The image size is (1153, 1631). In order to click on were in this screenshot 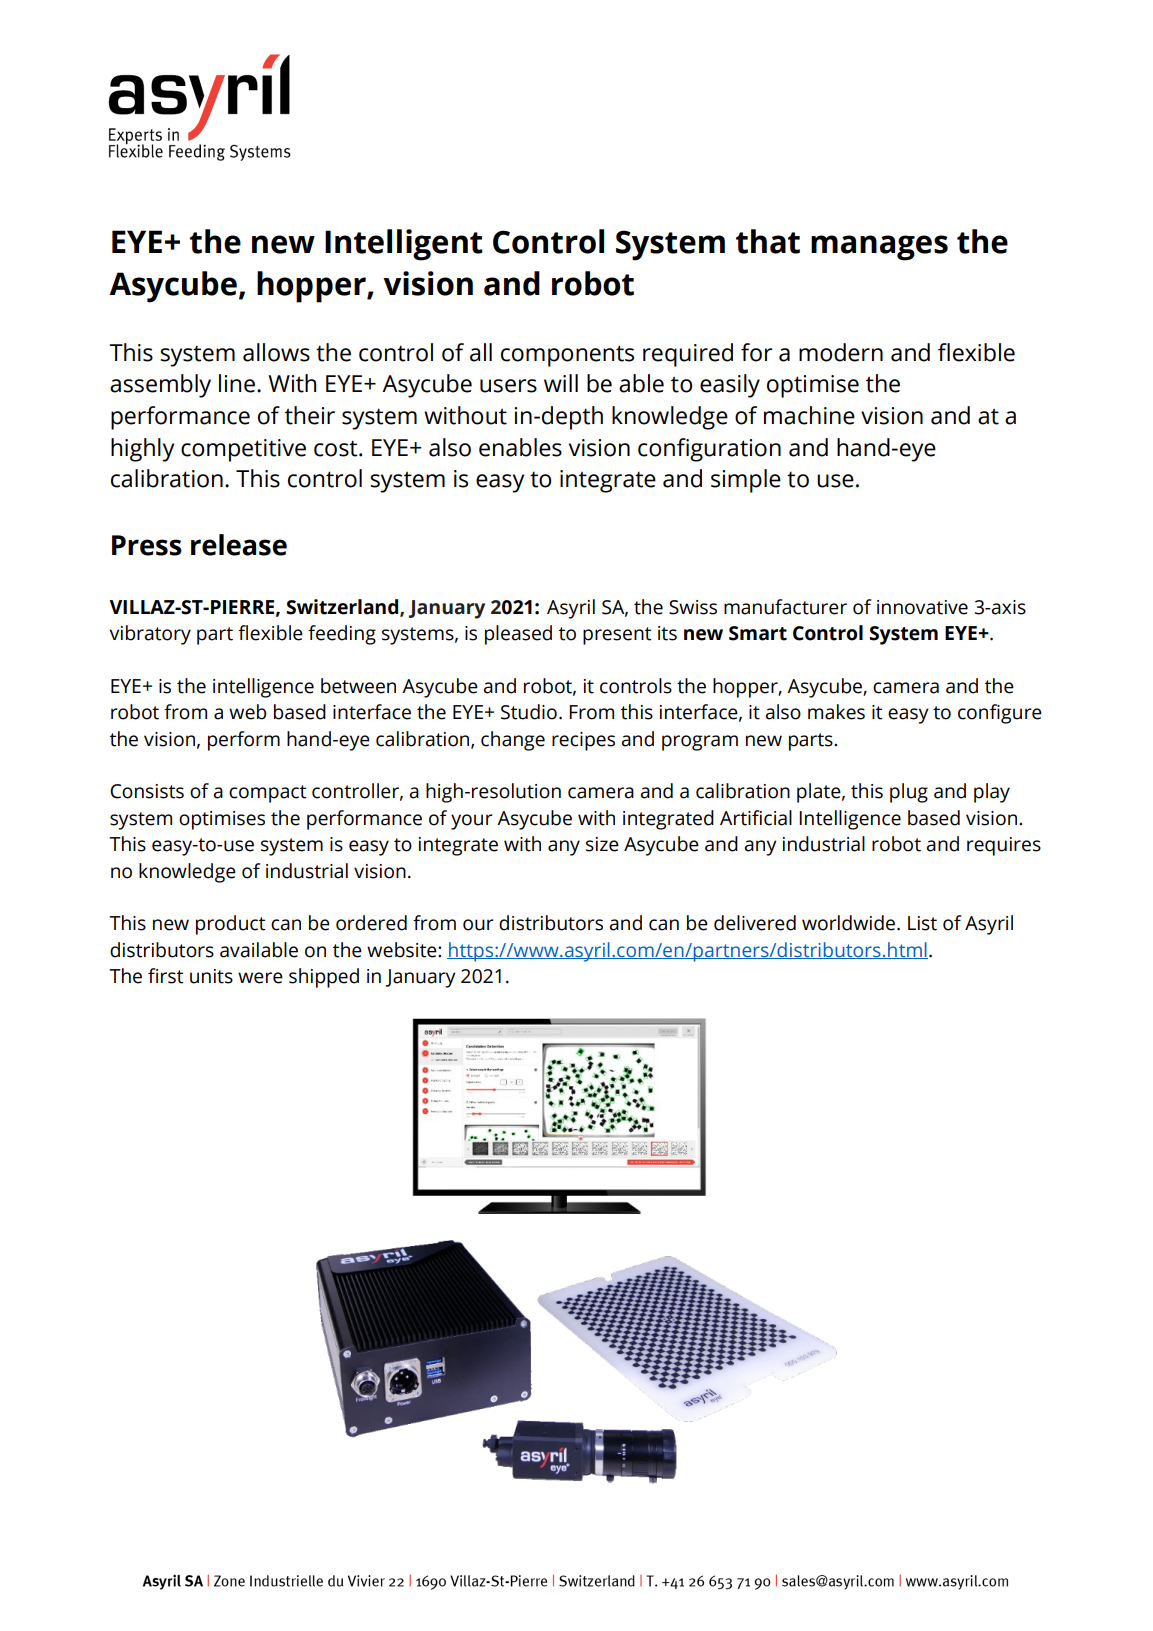, I will do `click(260, 978)`.
